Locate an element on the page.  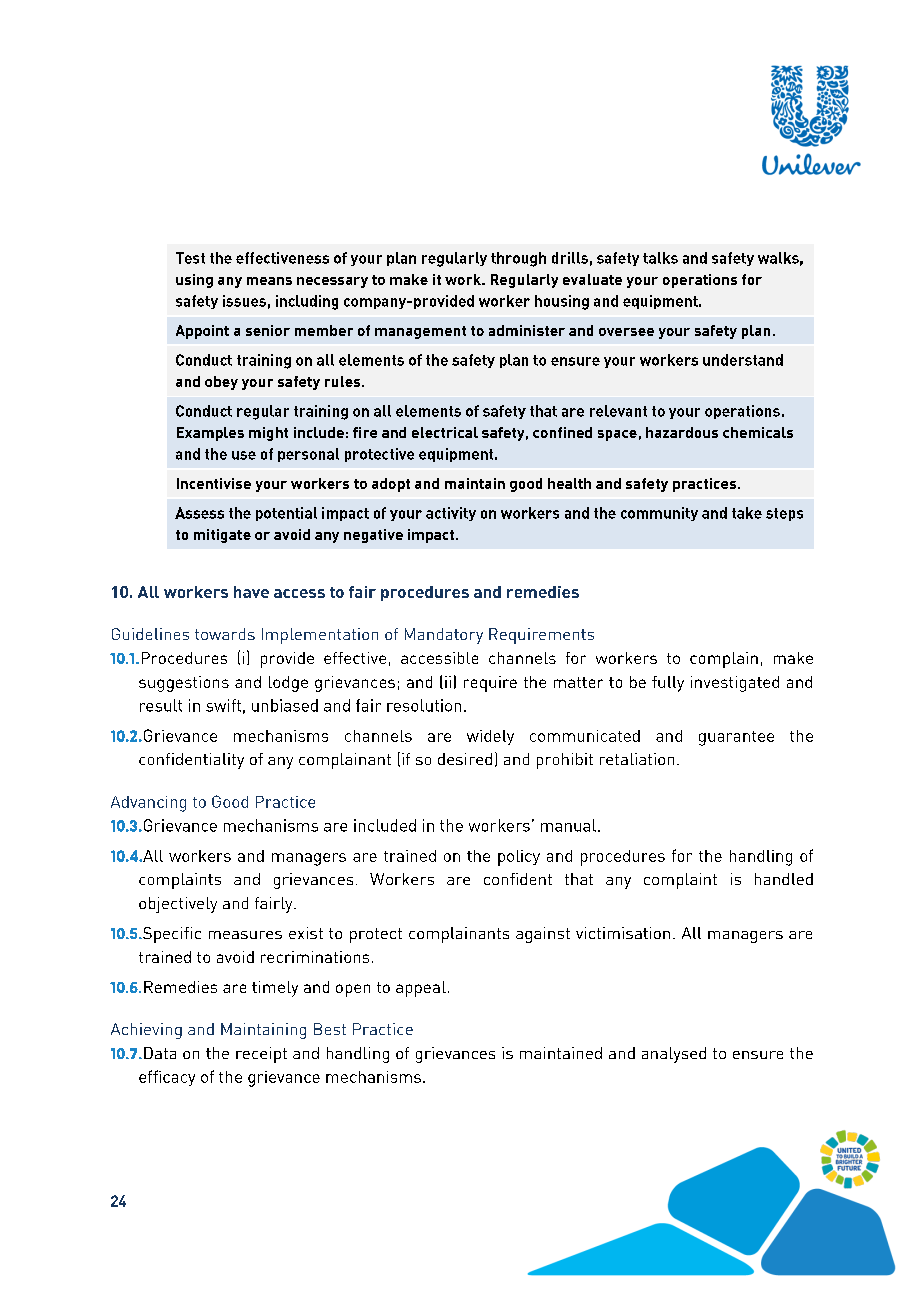
issues is located at coordinates (244, 301).
